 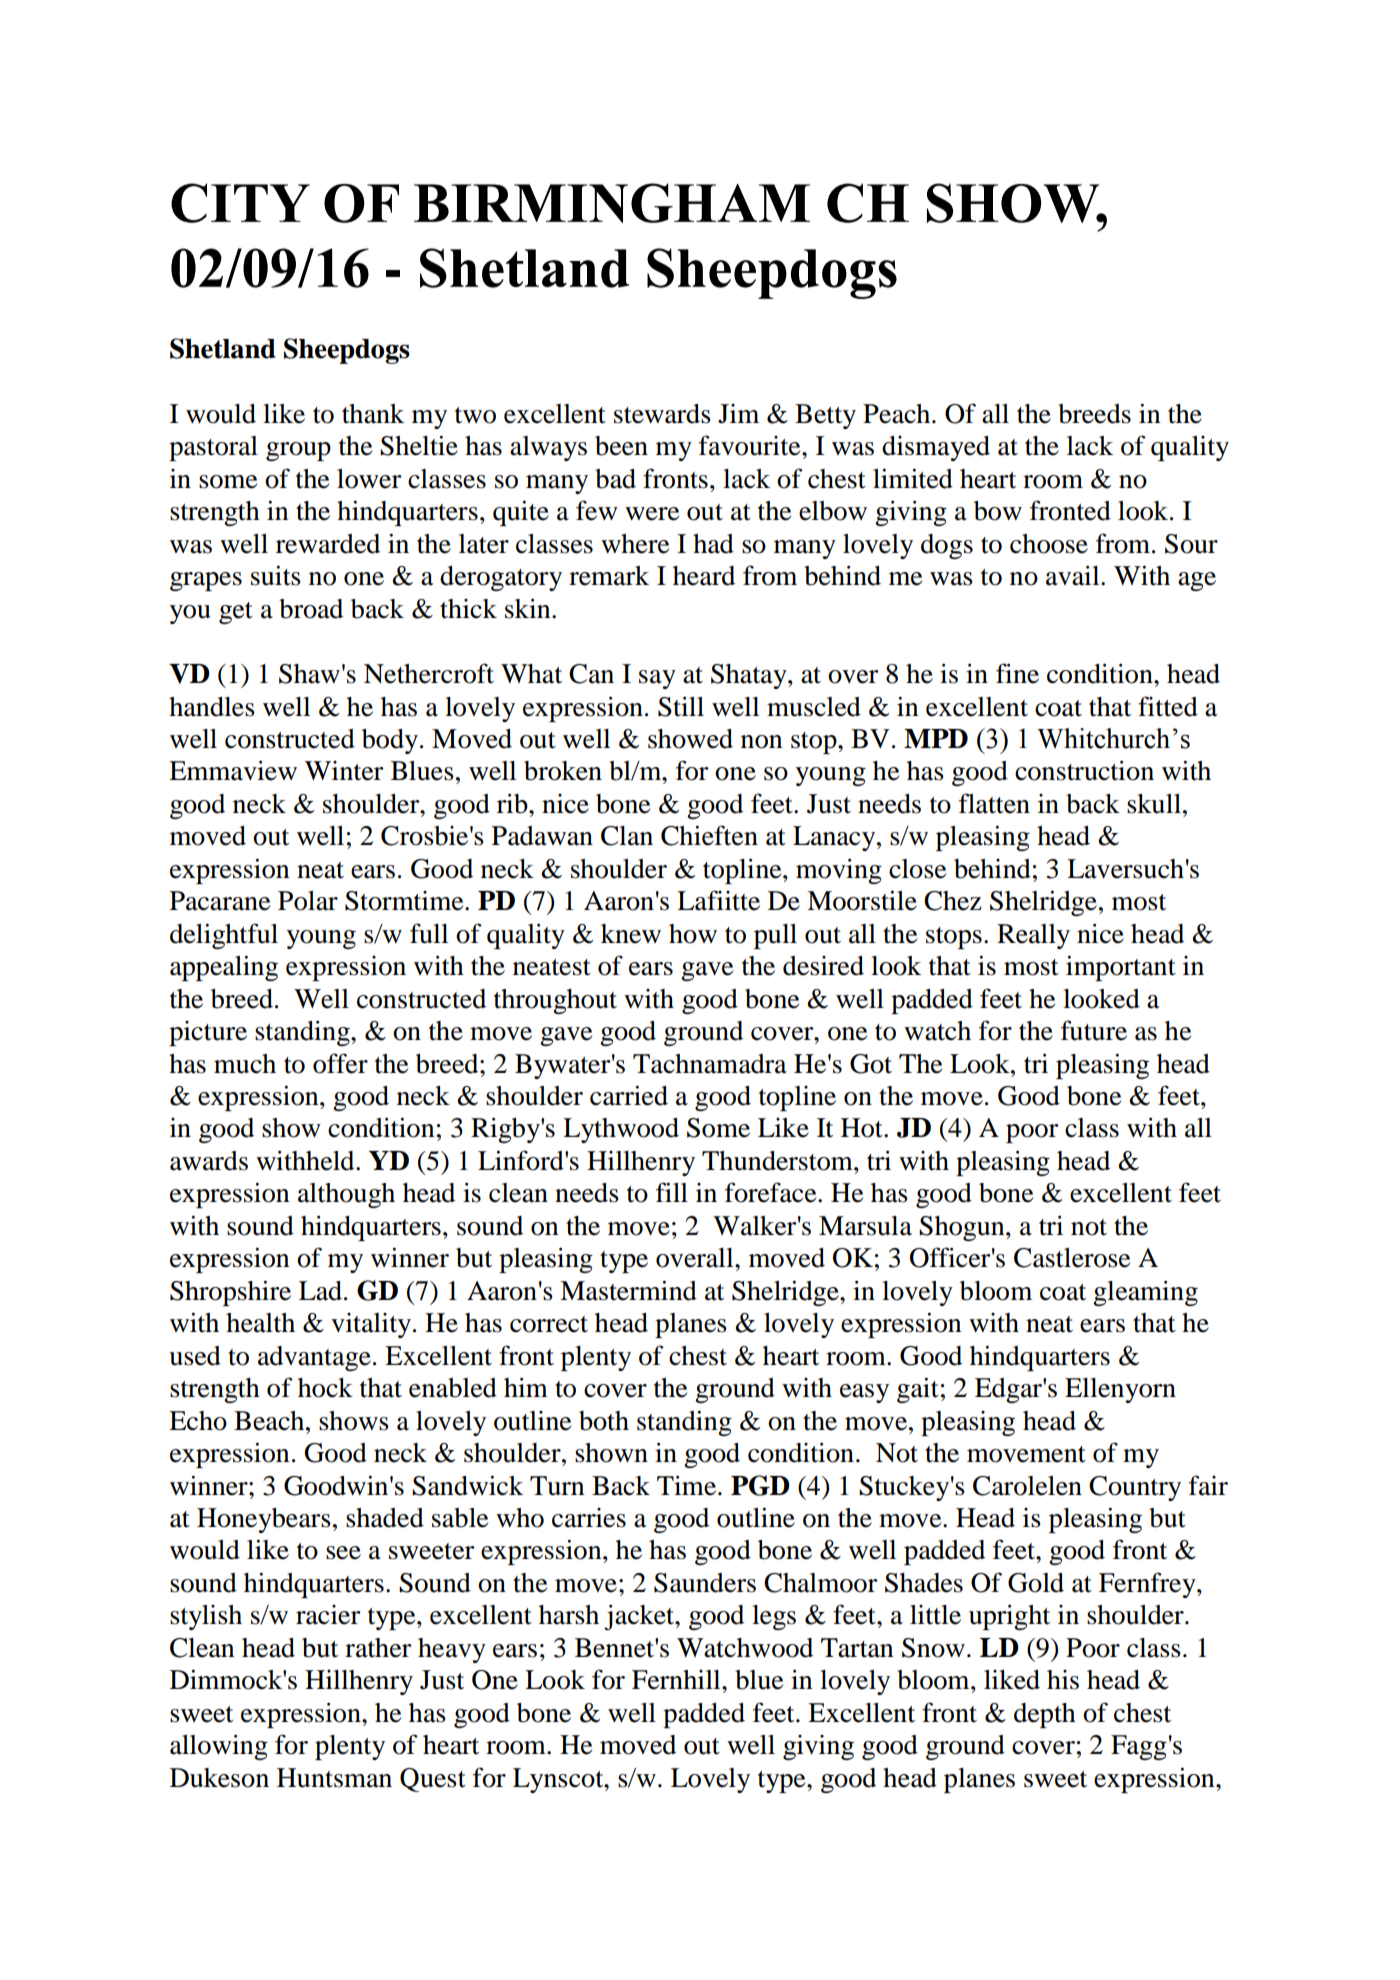 What do you see at coordinates (612, 203) in the image?
I see `BIRMINGHAM` at bounding box center [612, 203].
